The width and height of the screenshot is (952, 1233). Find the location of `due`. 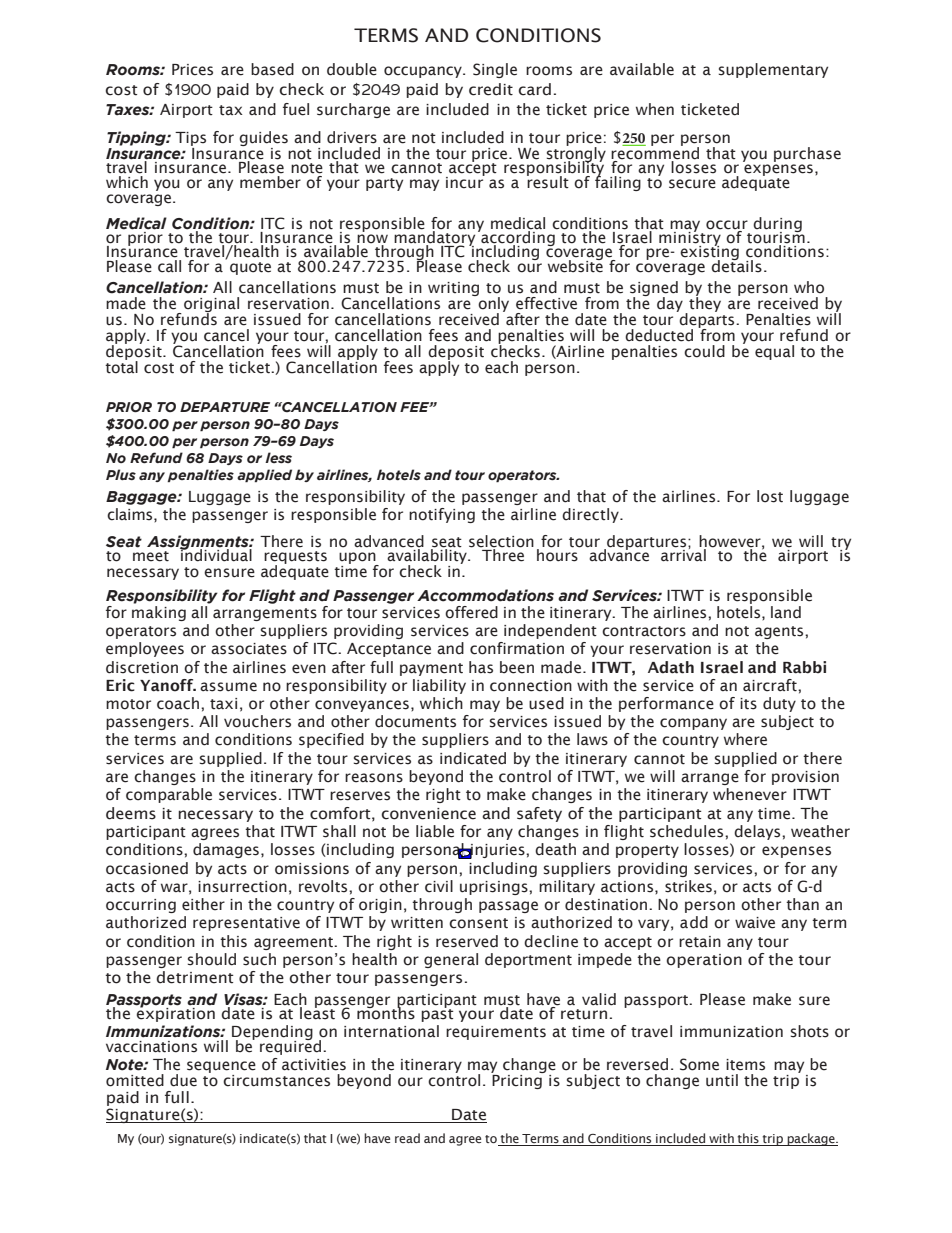

due is located at coordinates (183, 1080).
